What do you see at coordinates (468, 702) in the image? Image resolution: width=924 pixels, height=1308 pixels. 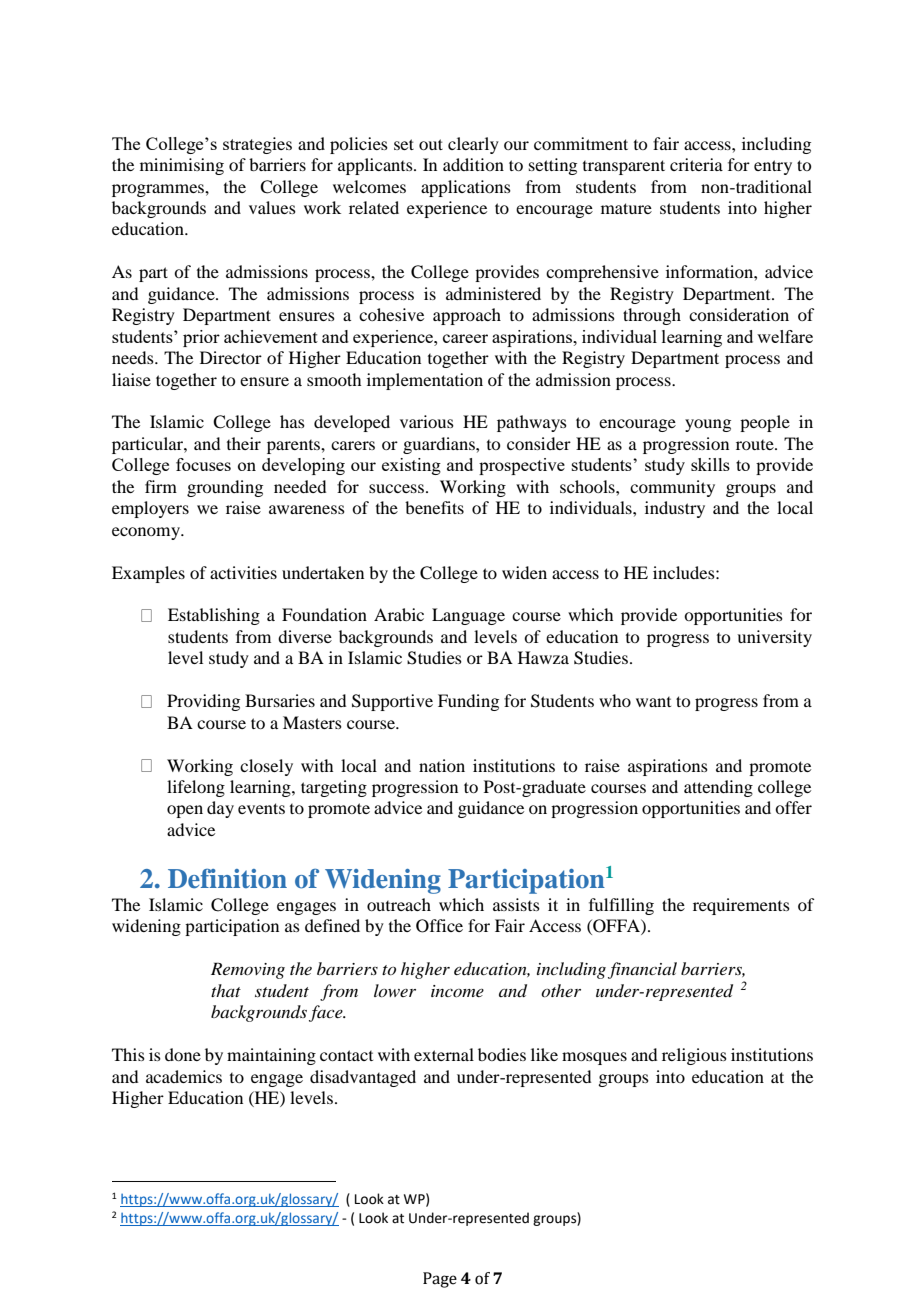 I see `Funding` at bounding box center [468, 702].
